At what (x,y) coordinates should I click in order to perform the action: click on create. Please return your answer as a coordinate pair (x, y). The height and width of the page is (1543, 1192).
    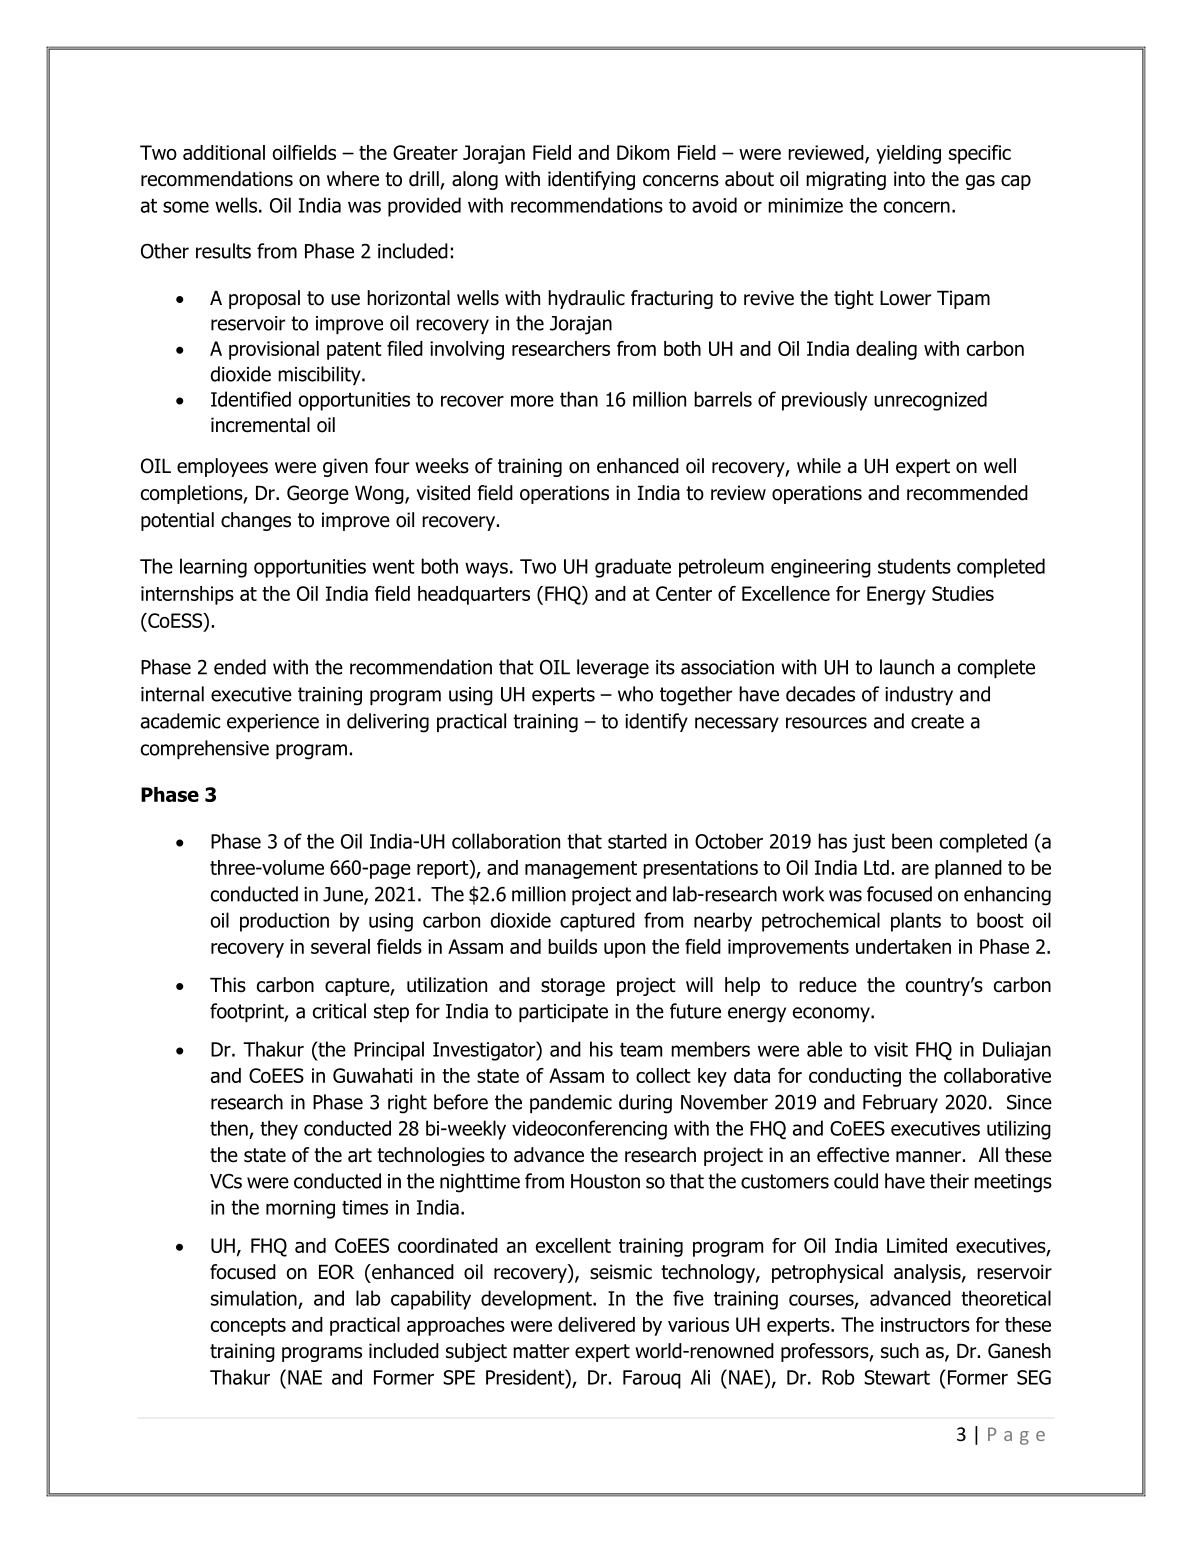
    Looking at the image, I should click on (937, 721).
